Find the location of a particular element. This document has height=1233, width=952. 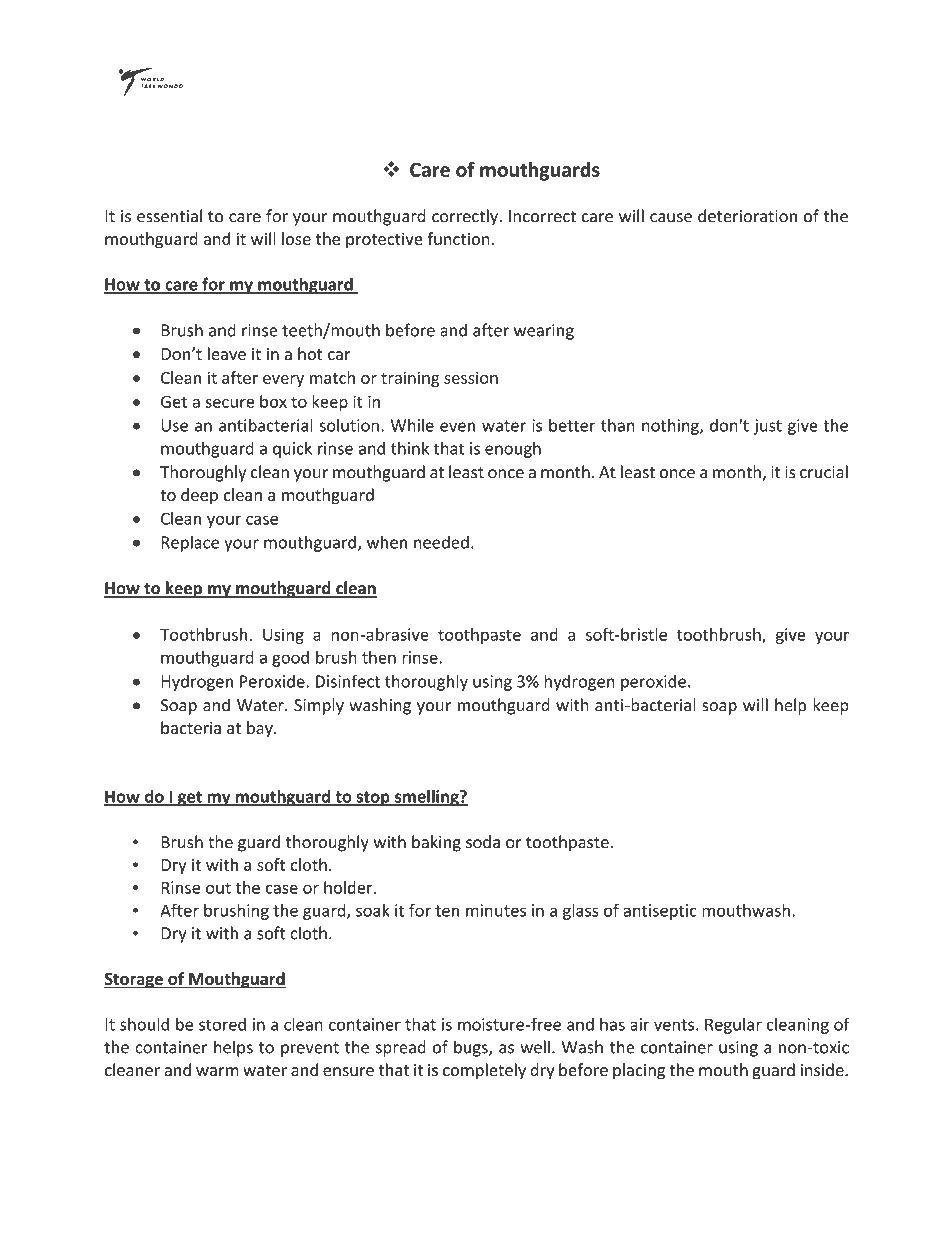

soda is located at coordinates (483, 842).
